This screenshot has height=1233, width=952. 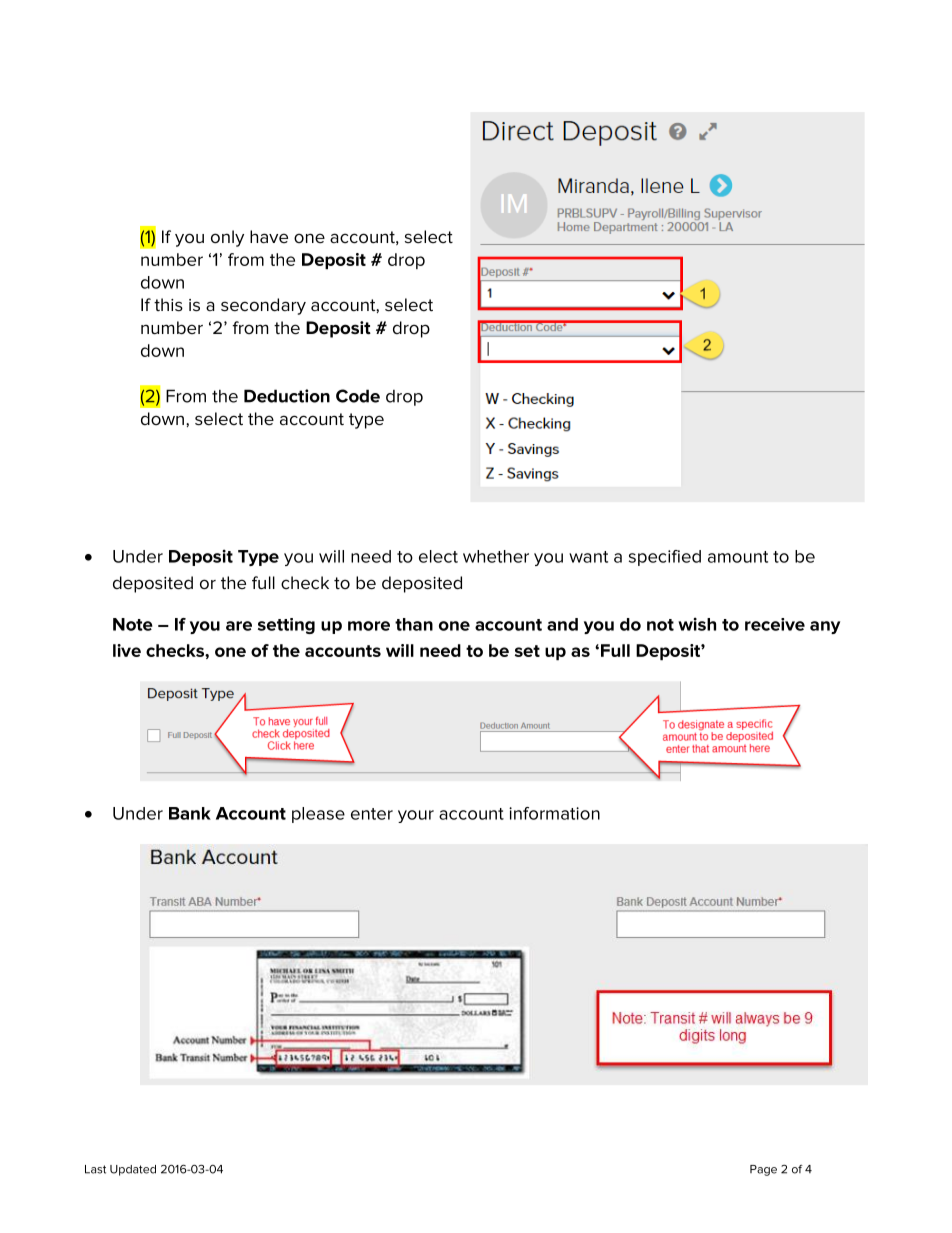 I want to click on have, so click(x=269, y=236).
